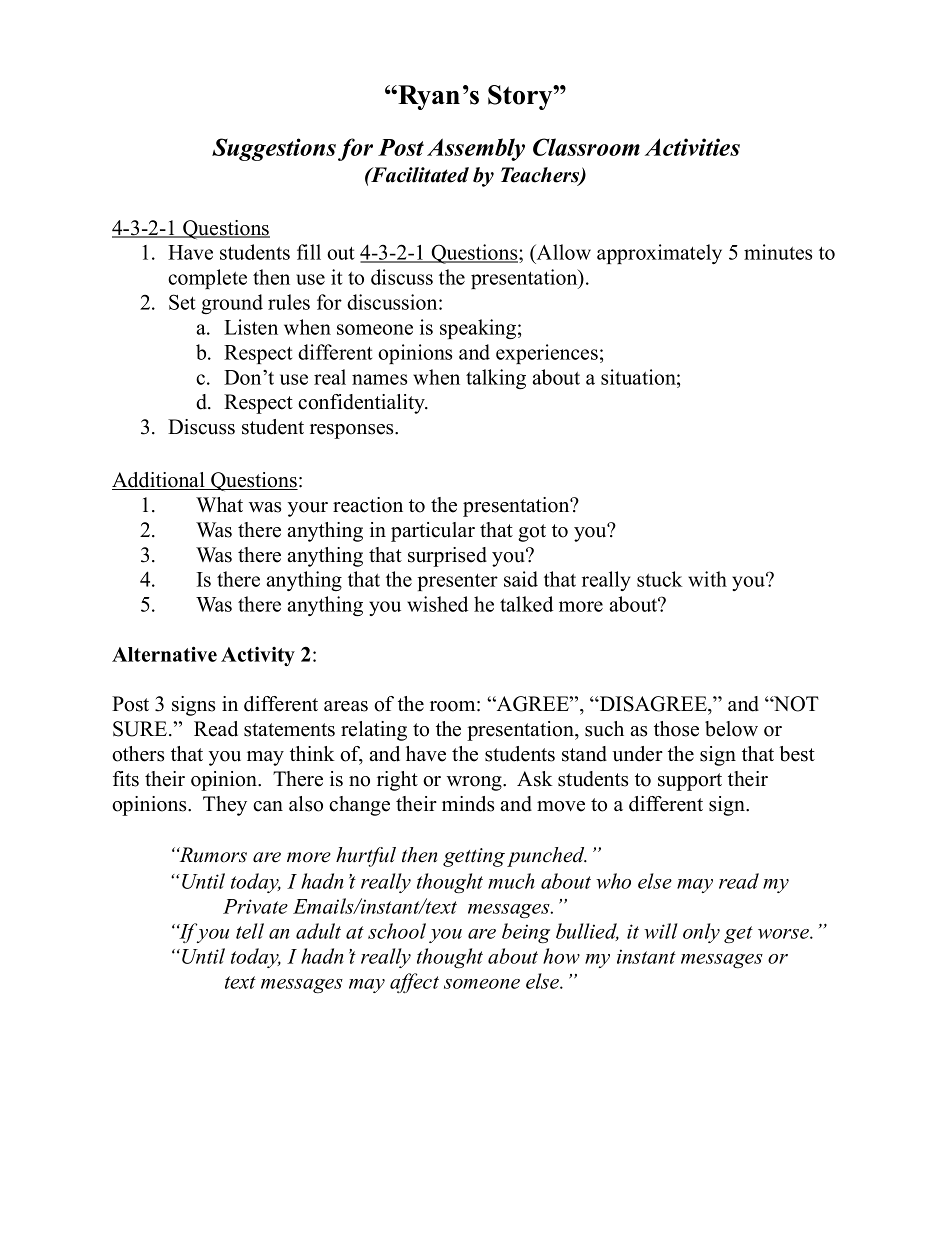  Describe the element at coordinates (475, 783) in the screenshot. I see `wrong` at that location.
